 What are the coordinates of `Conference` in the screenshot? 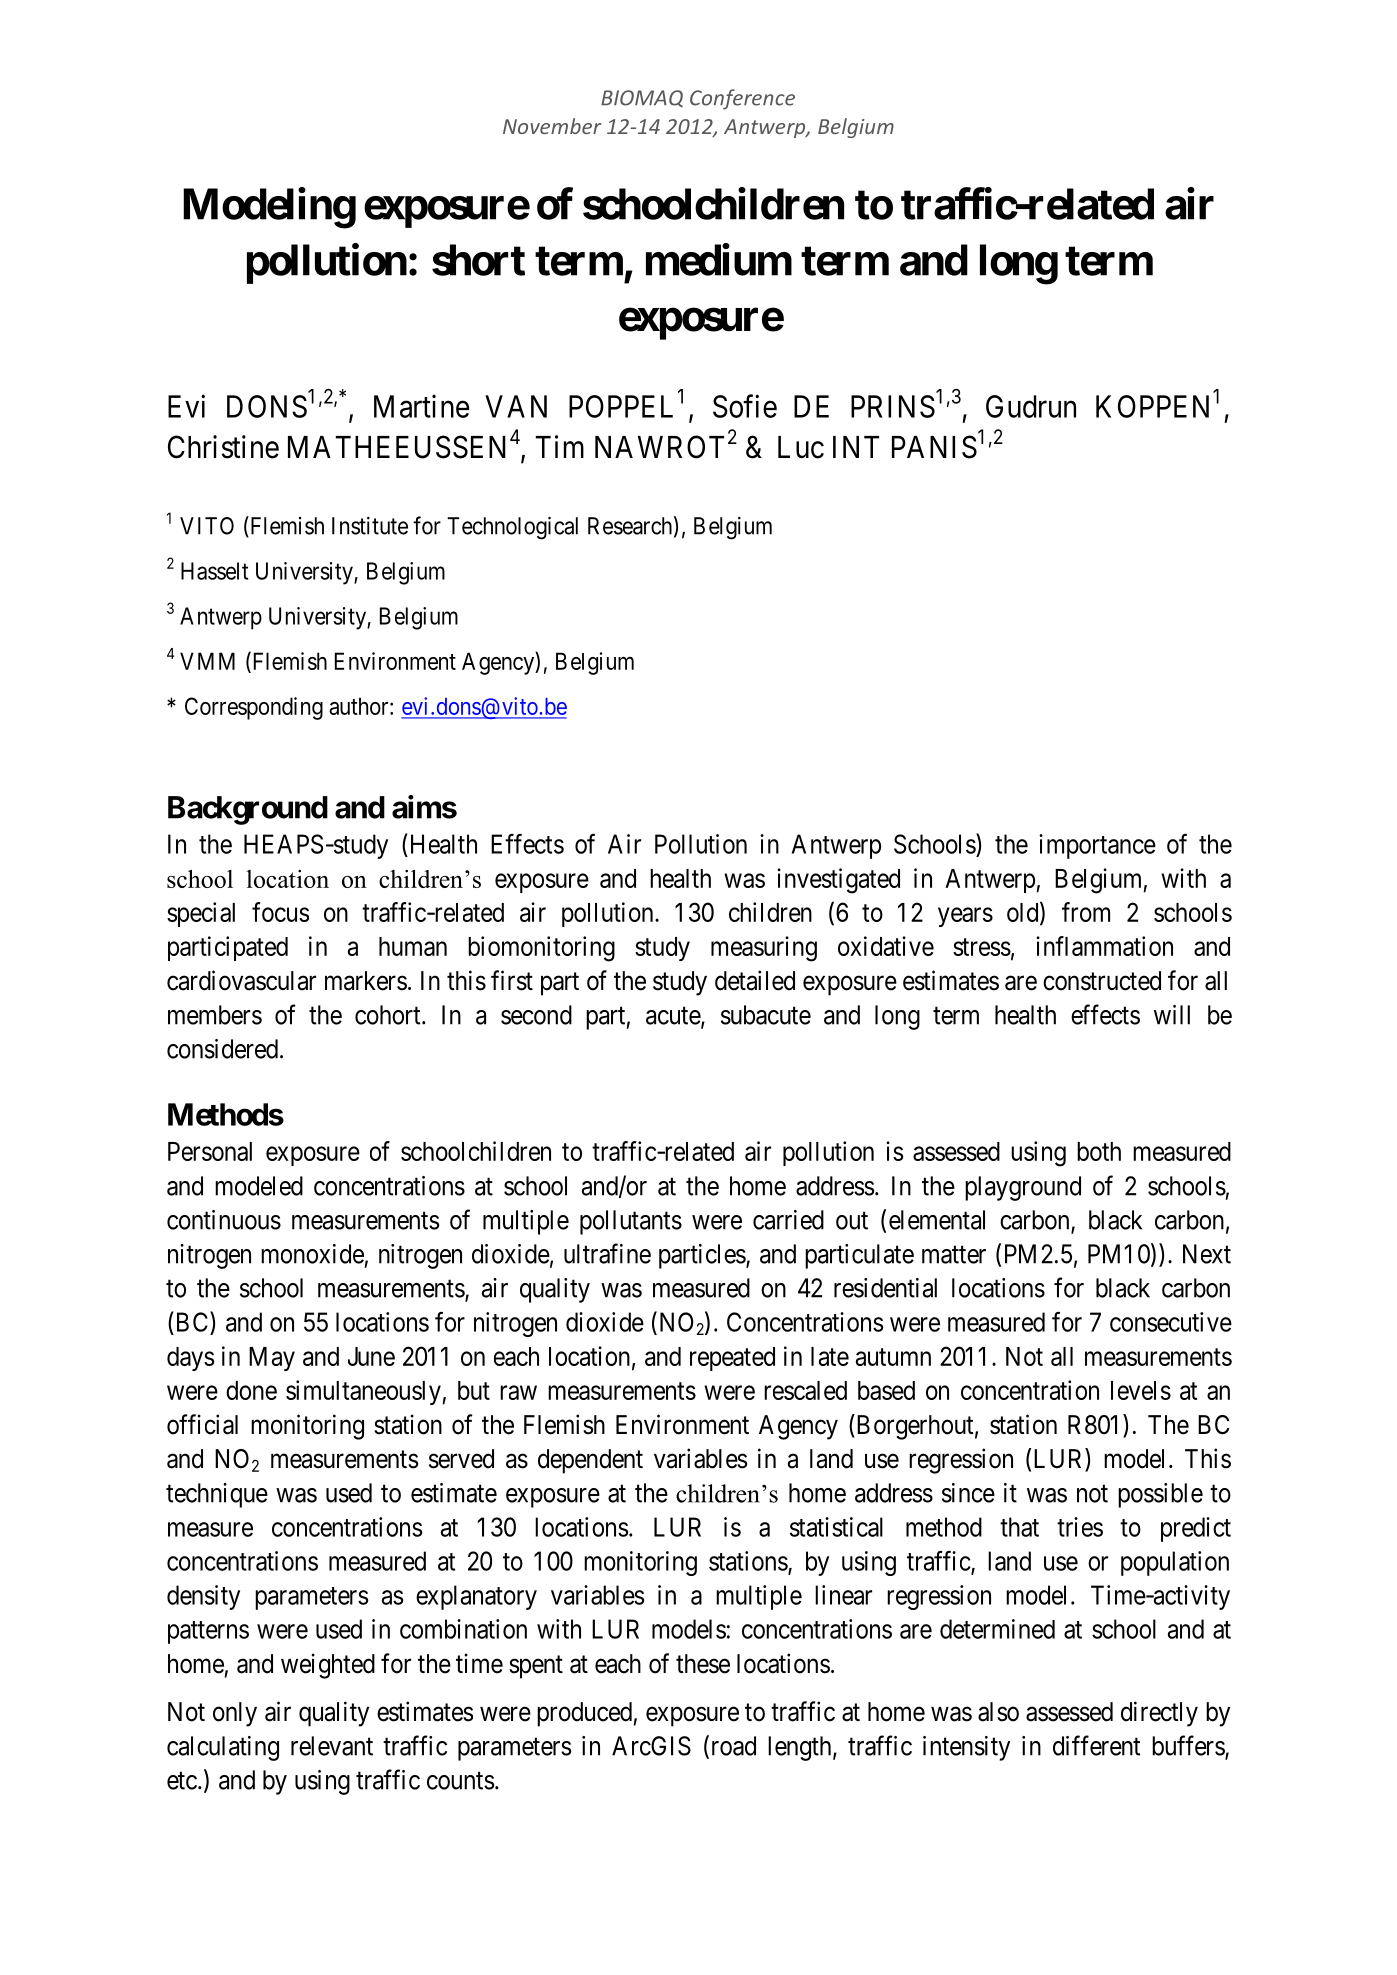 It's located at (742, 99).
